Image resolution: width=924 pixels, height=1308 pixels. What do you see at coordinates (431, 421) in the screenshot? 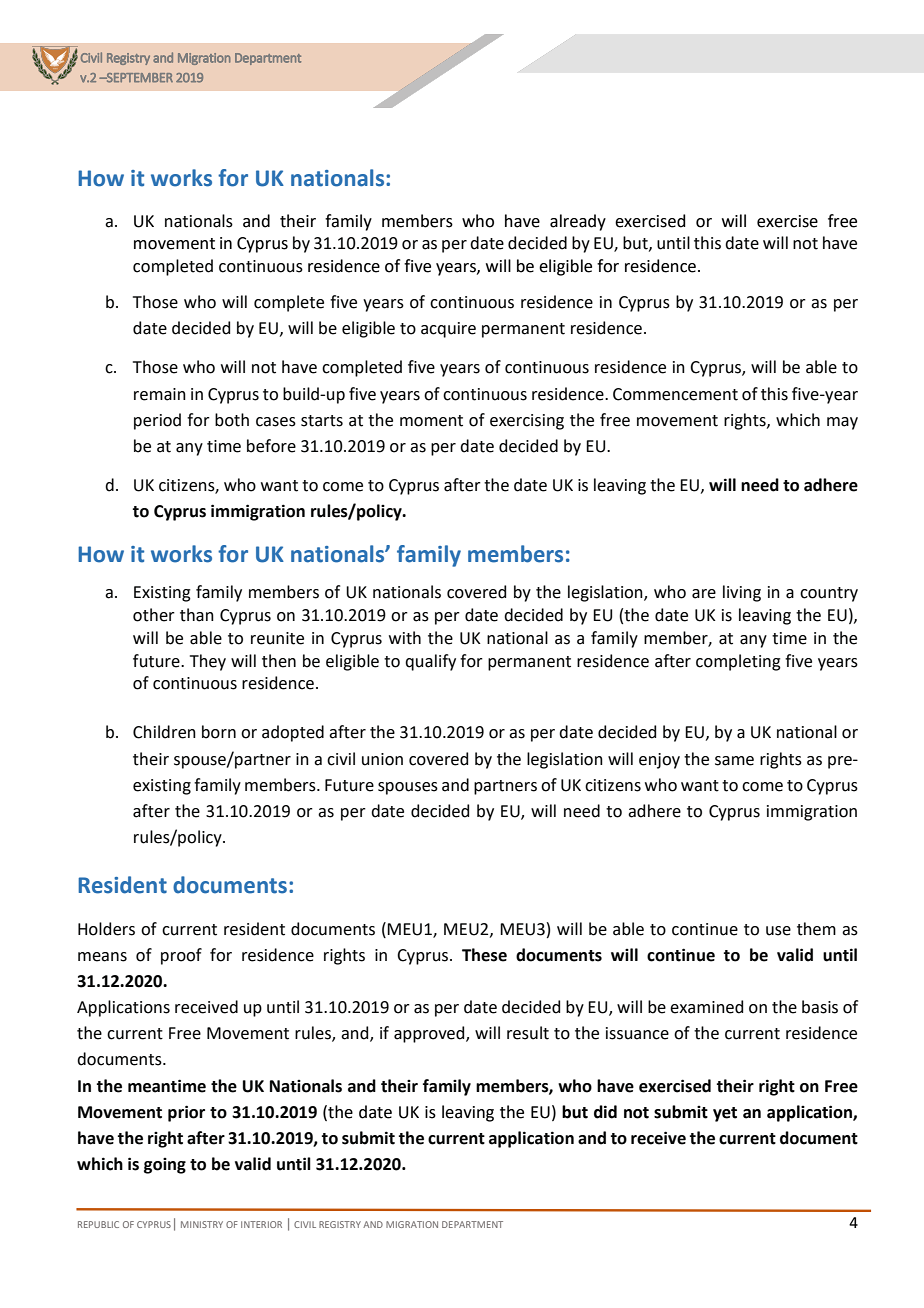
I see `moment` at bounding box center [431, 421].
